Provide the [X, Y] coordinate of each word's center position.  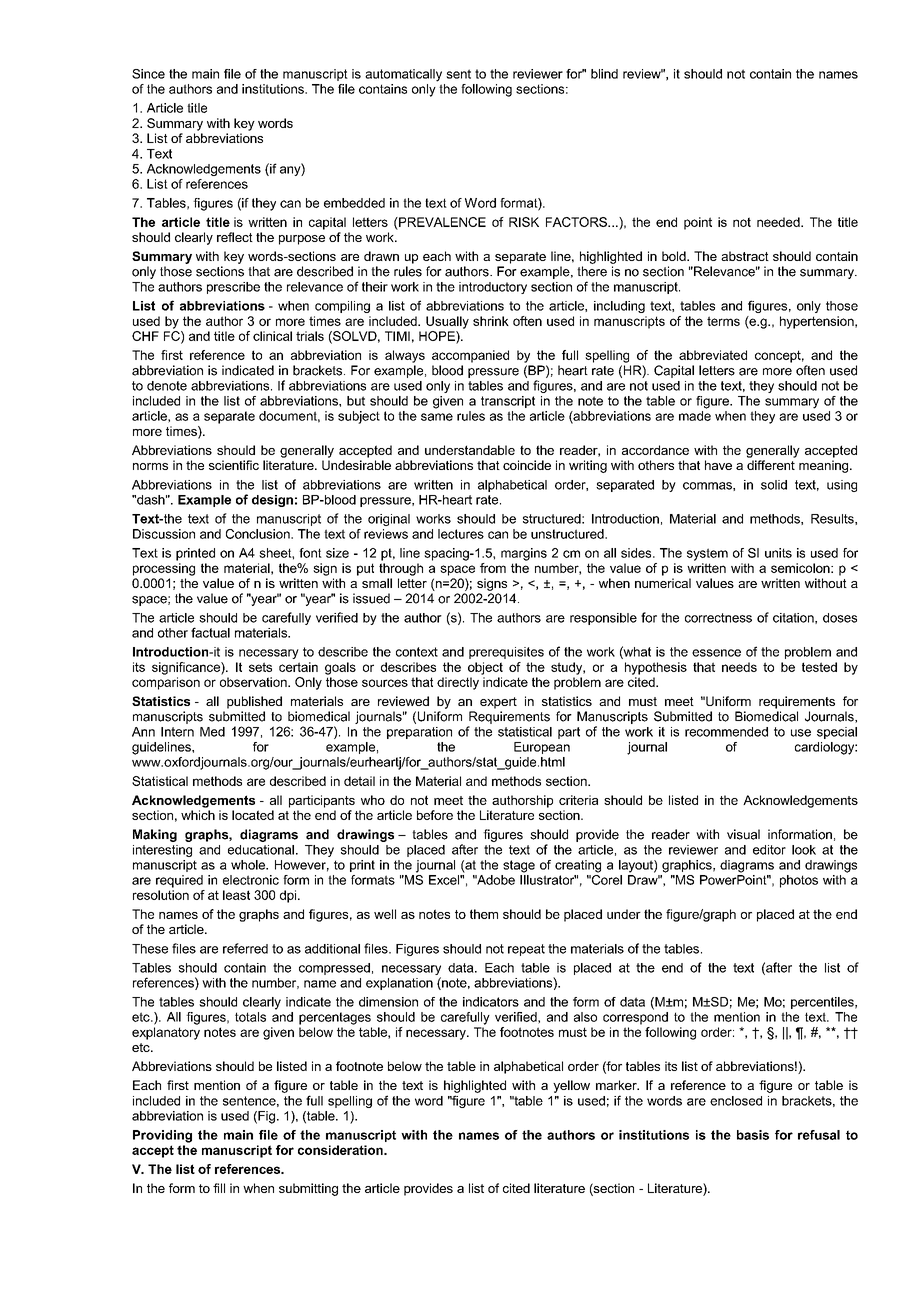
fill [219, 1188]
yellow [571, 1086]
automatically [403, 75]
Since [148, 74]
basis [753, 1135]
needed [779, 222]
